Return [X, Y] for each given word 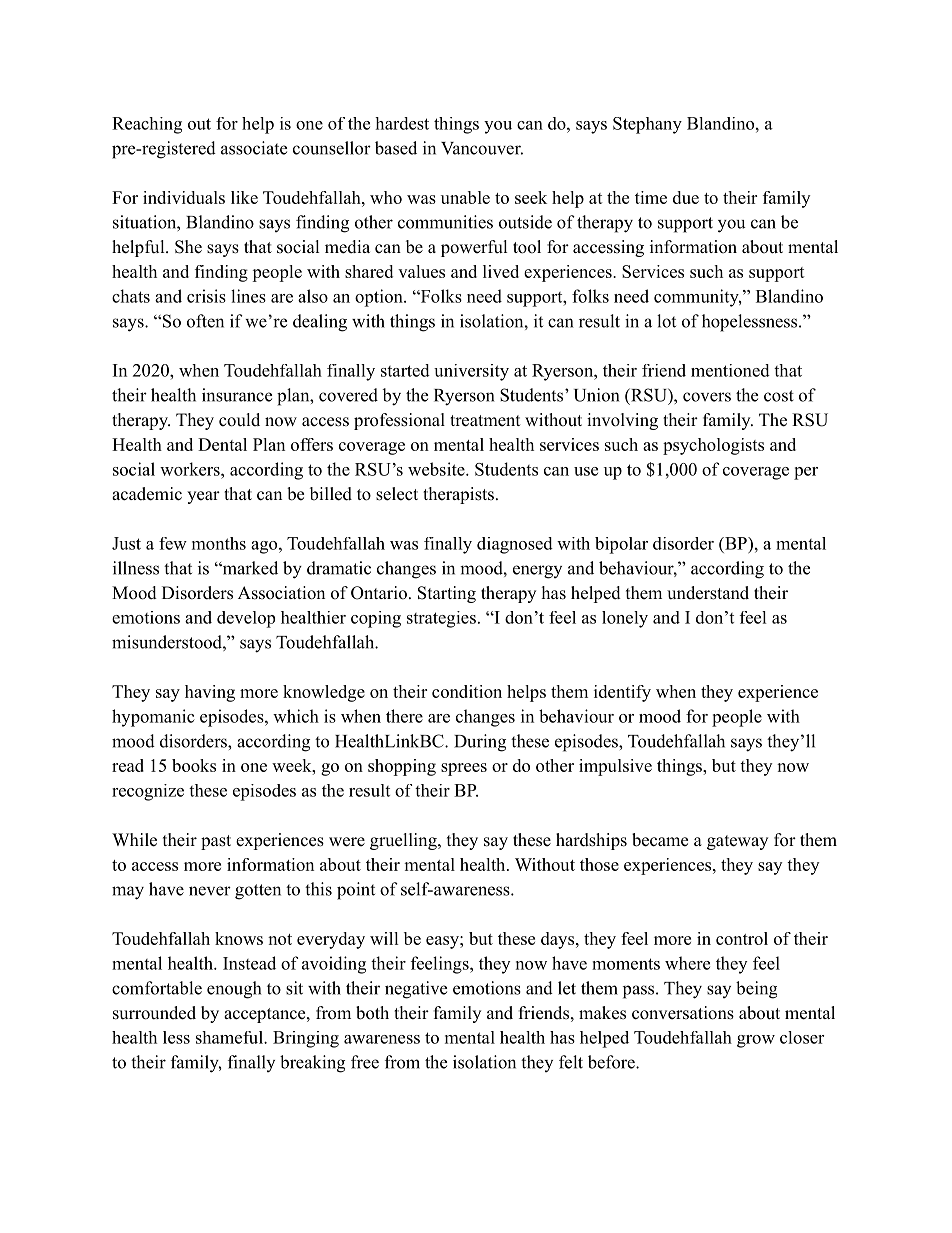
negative [416, 990]
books [194, 765]
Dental [222, 444]
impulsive [615, 767]
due [686, 197]
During [480, 743]
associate [254, 148]
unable [465, 197]
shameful [230, 1037]
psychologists [713, 446]
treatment [485, 421]
